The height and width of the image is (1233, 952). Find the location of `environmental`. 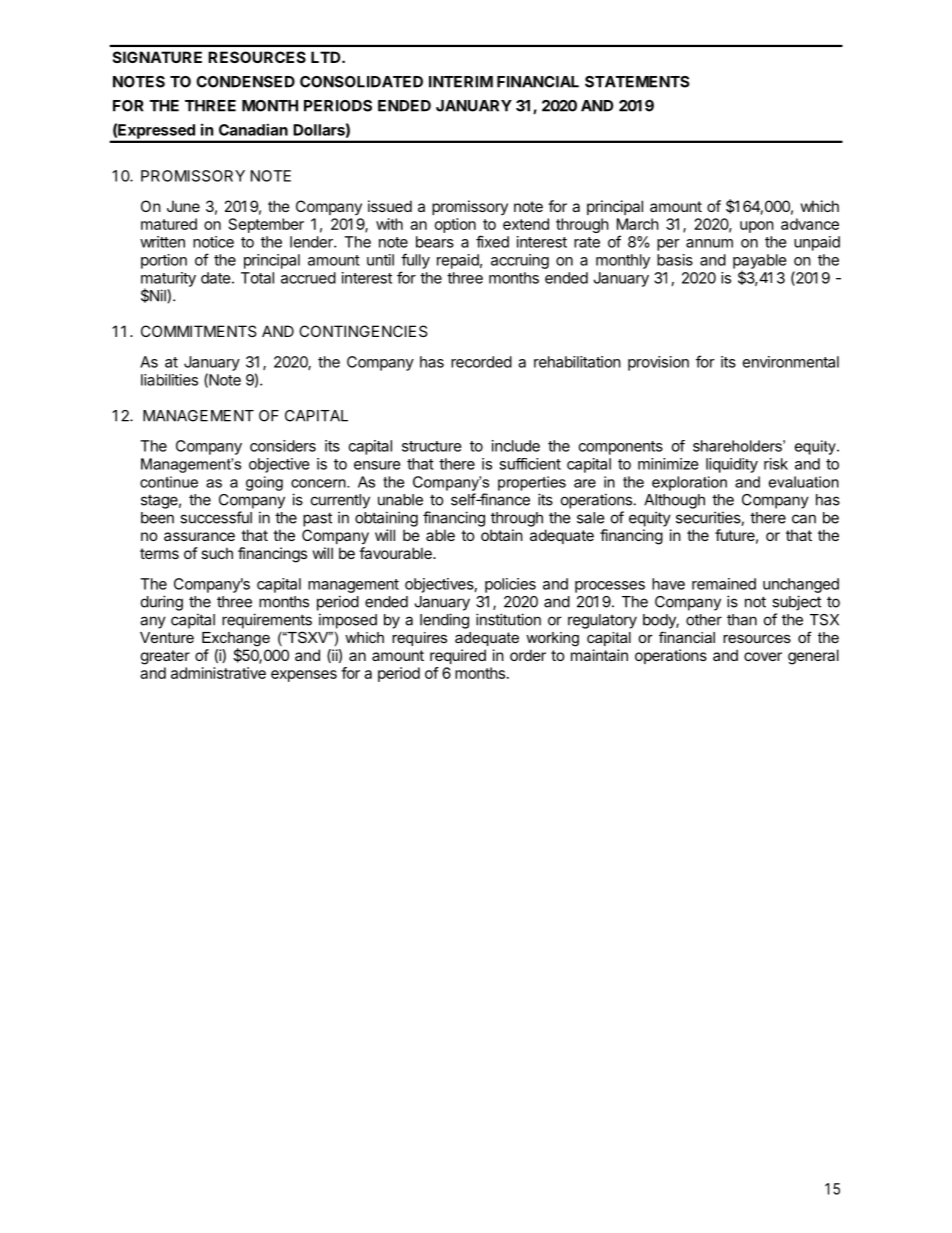

environmental is located at coordinates (791, 362).
